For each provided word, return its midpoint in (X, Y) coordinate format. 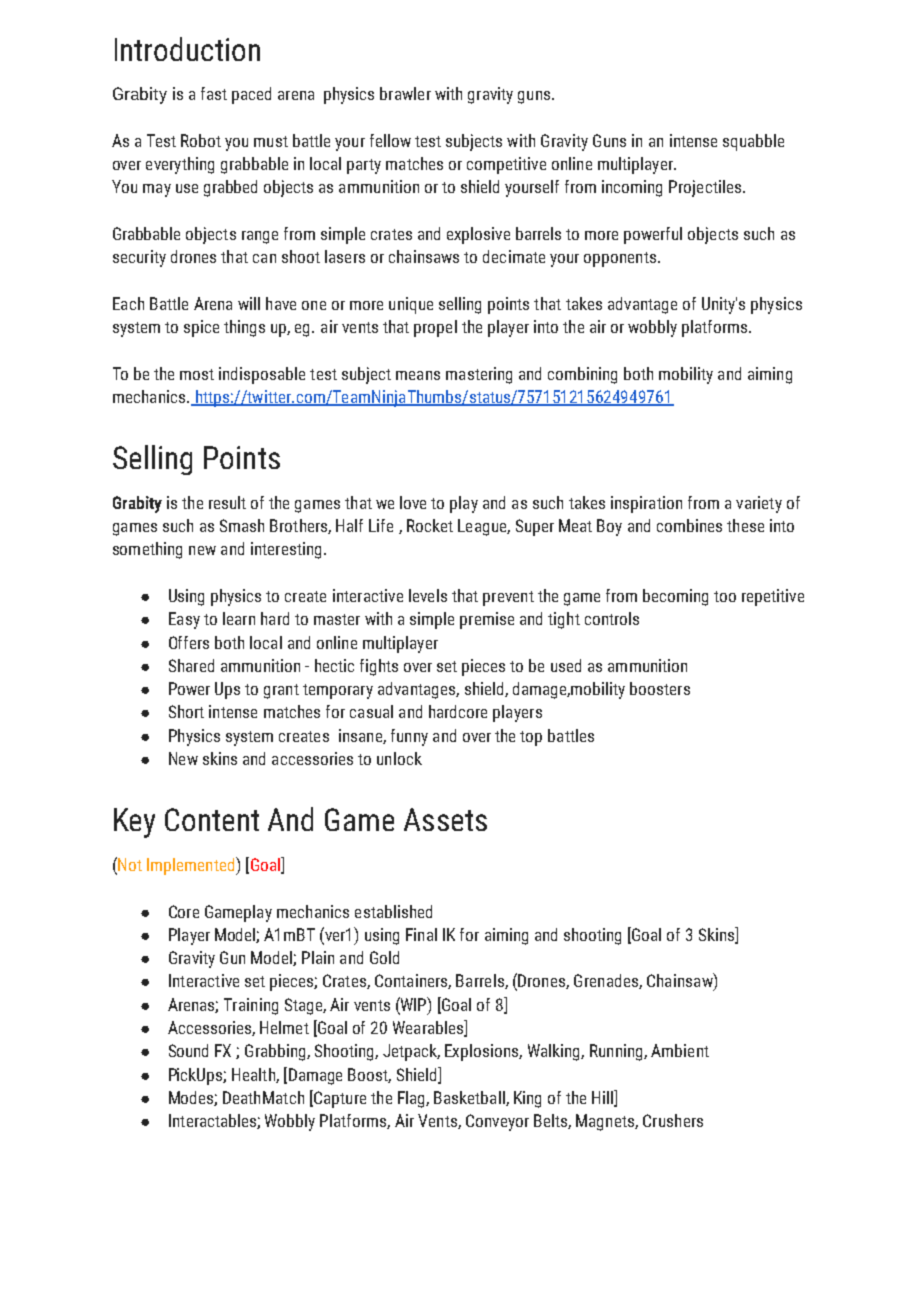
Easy (184, 620)
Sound (188, 1050)
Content (212, 819)
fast (214, 93)
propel (435, 328)
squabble (753, 142)
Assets (445, 819)
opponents (621, 259)
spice (201, 328)
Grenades (607, 981)
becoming (675, 597)
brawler (405, 93)
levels (428, 595)
